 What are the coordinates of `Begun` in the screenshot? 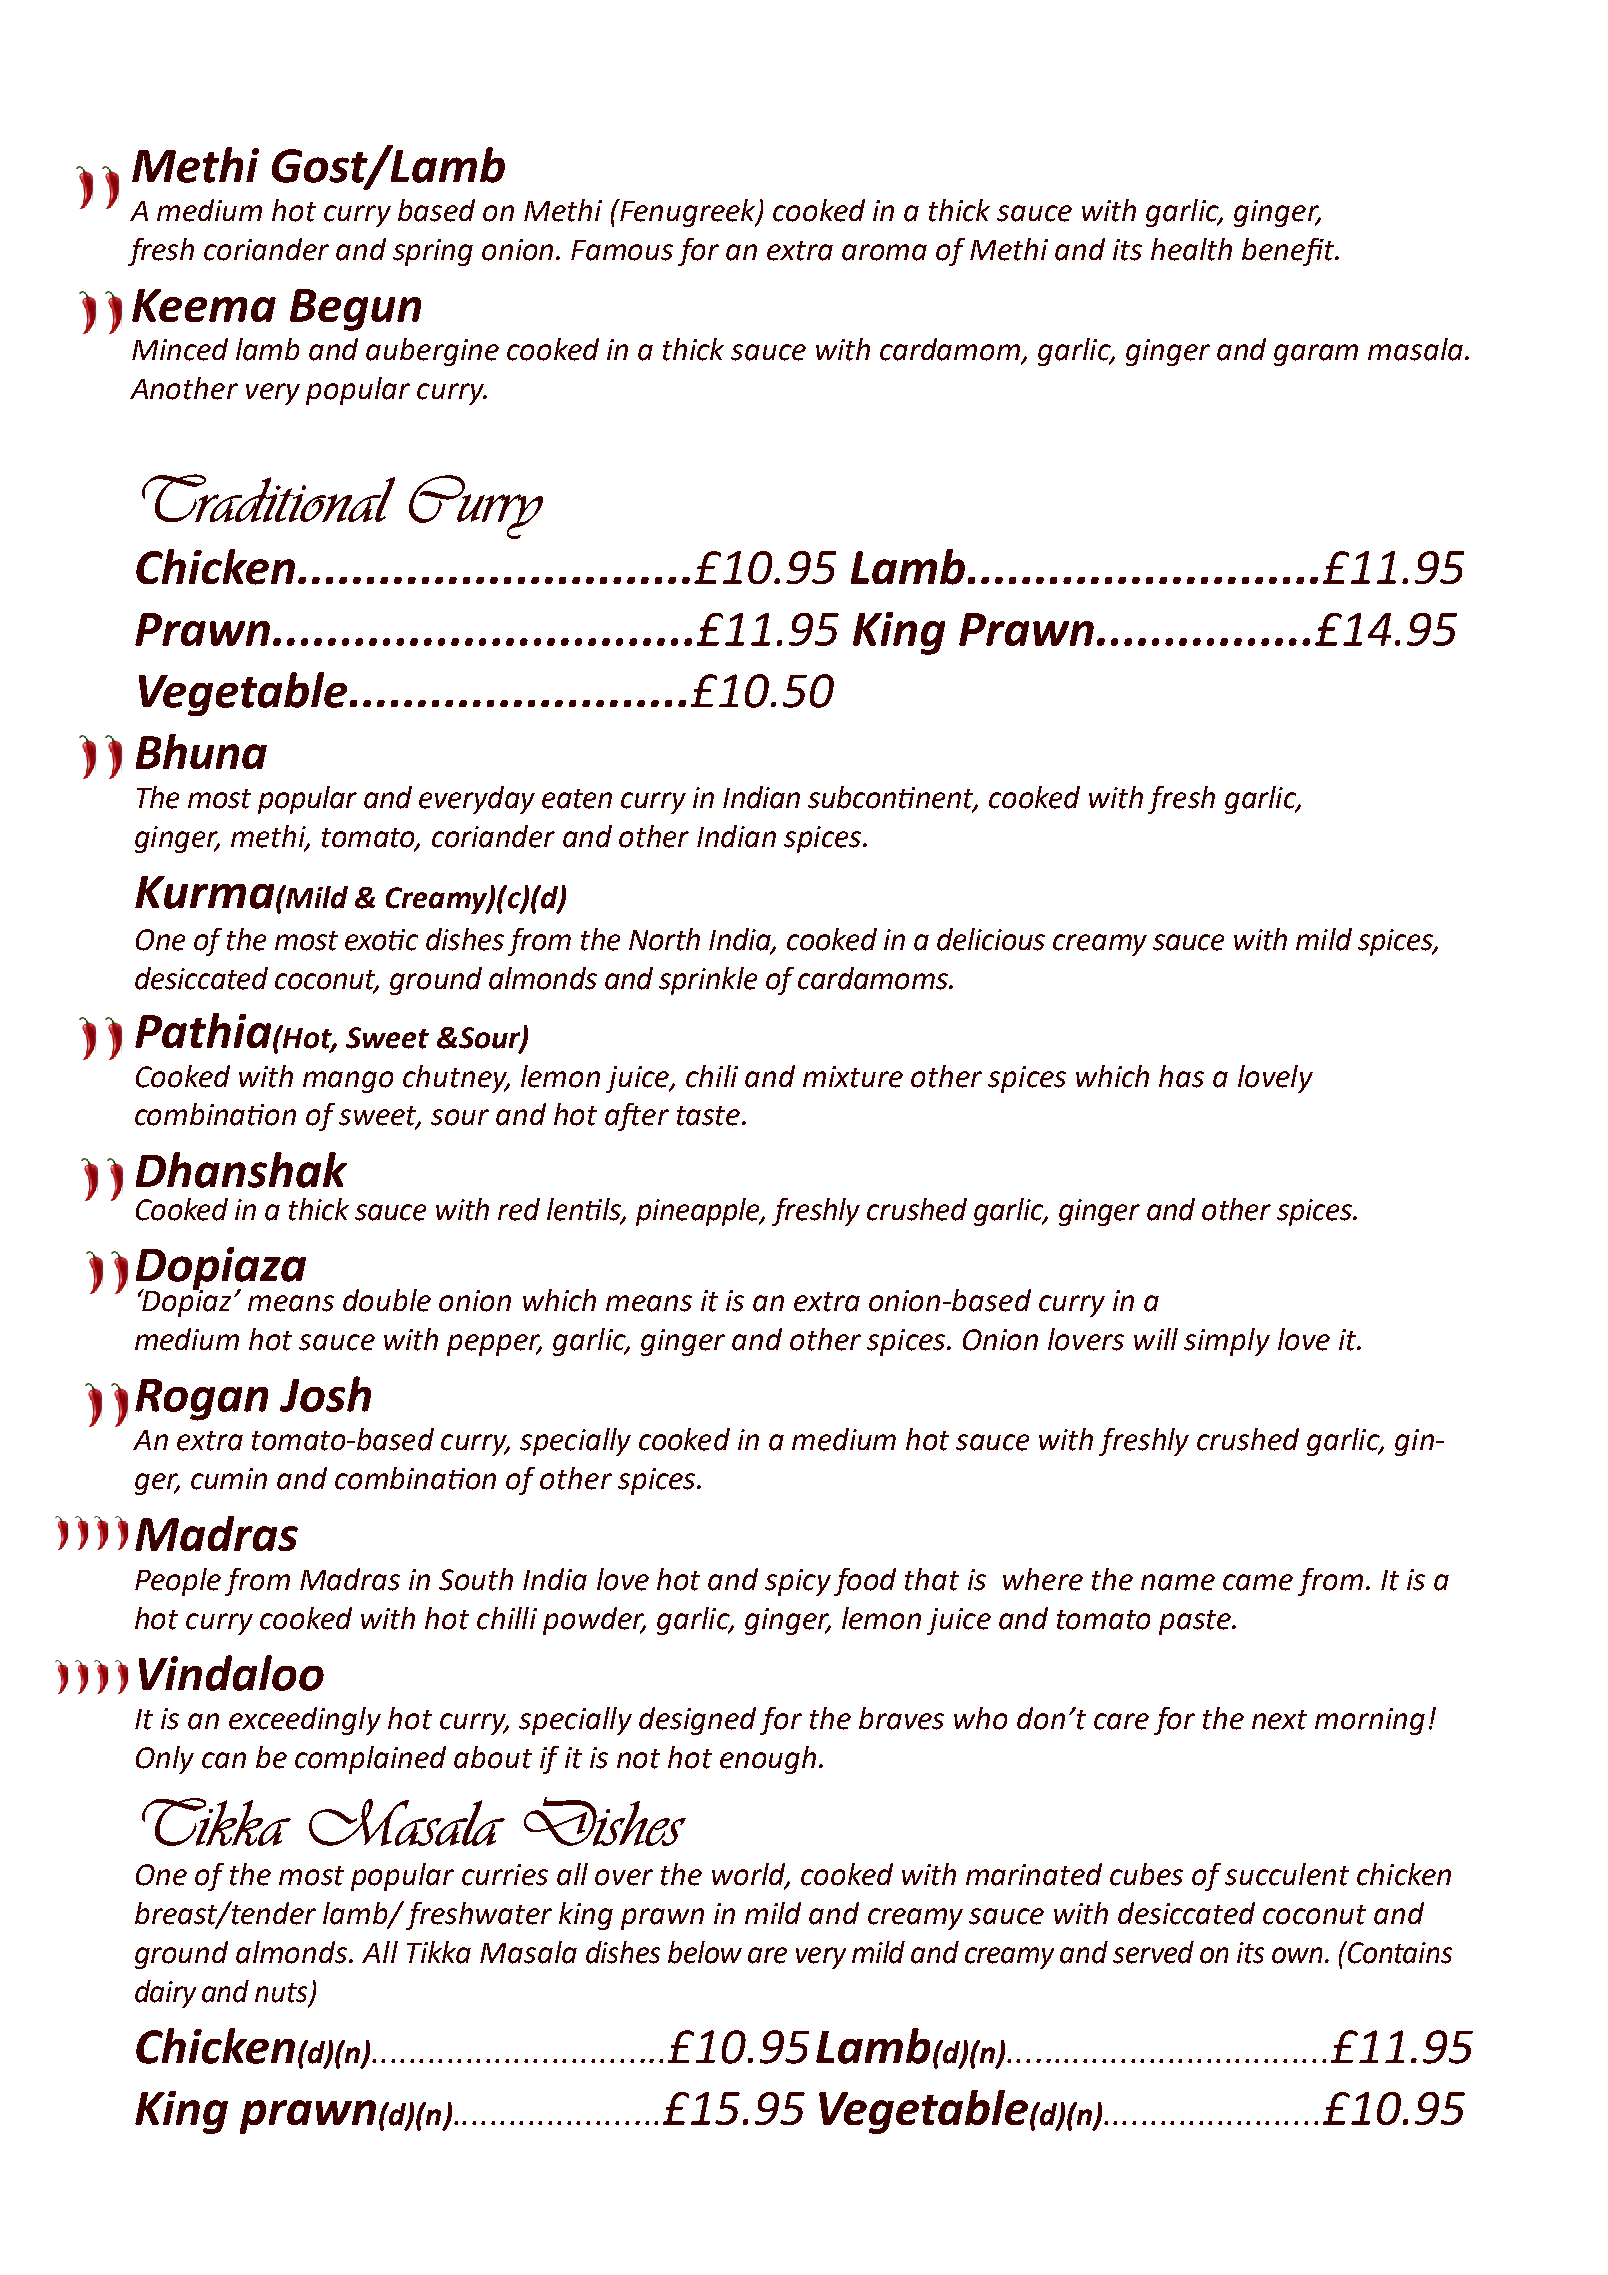 It's located at (355, 310).
